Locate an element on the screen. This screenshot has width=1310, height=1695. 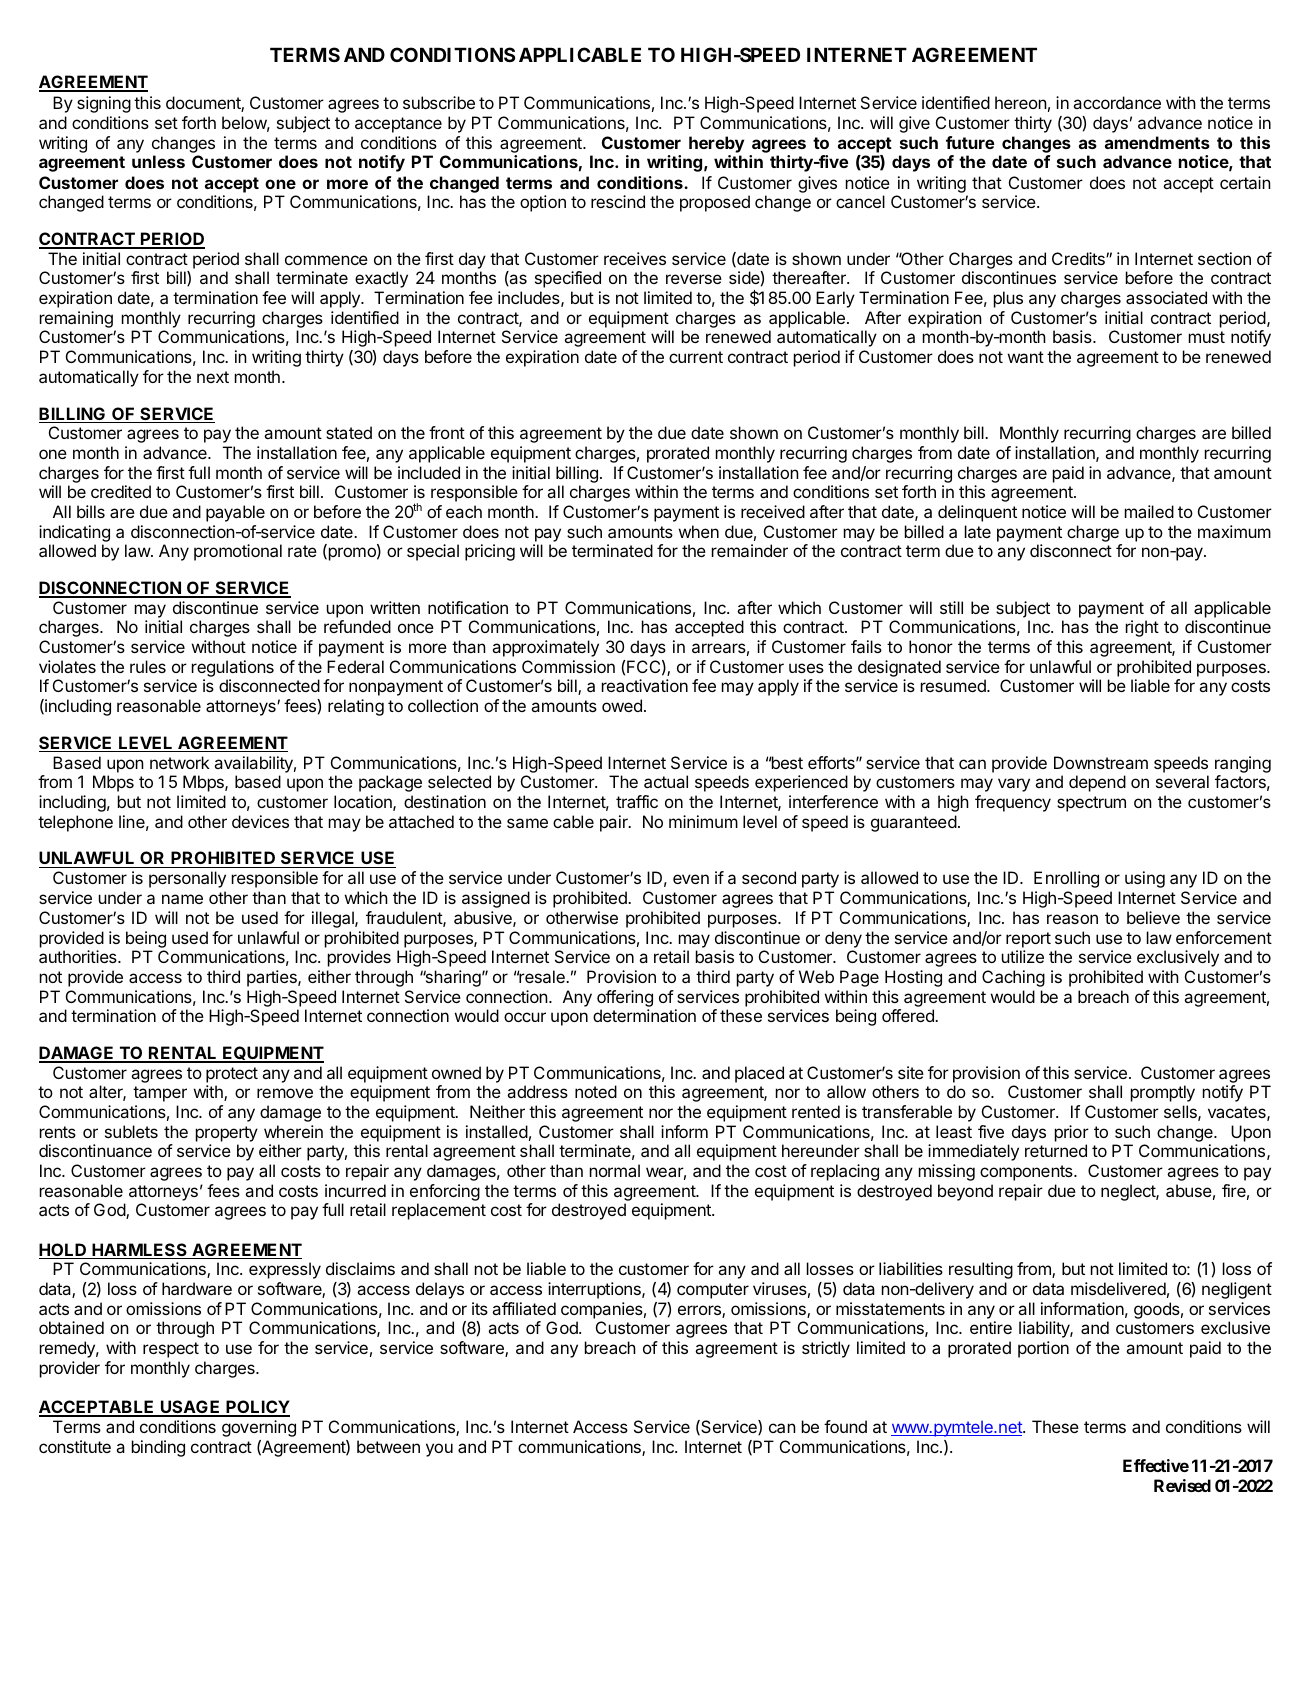
found is located at coordinates (845, 1426).
